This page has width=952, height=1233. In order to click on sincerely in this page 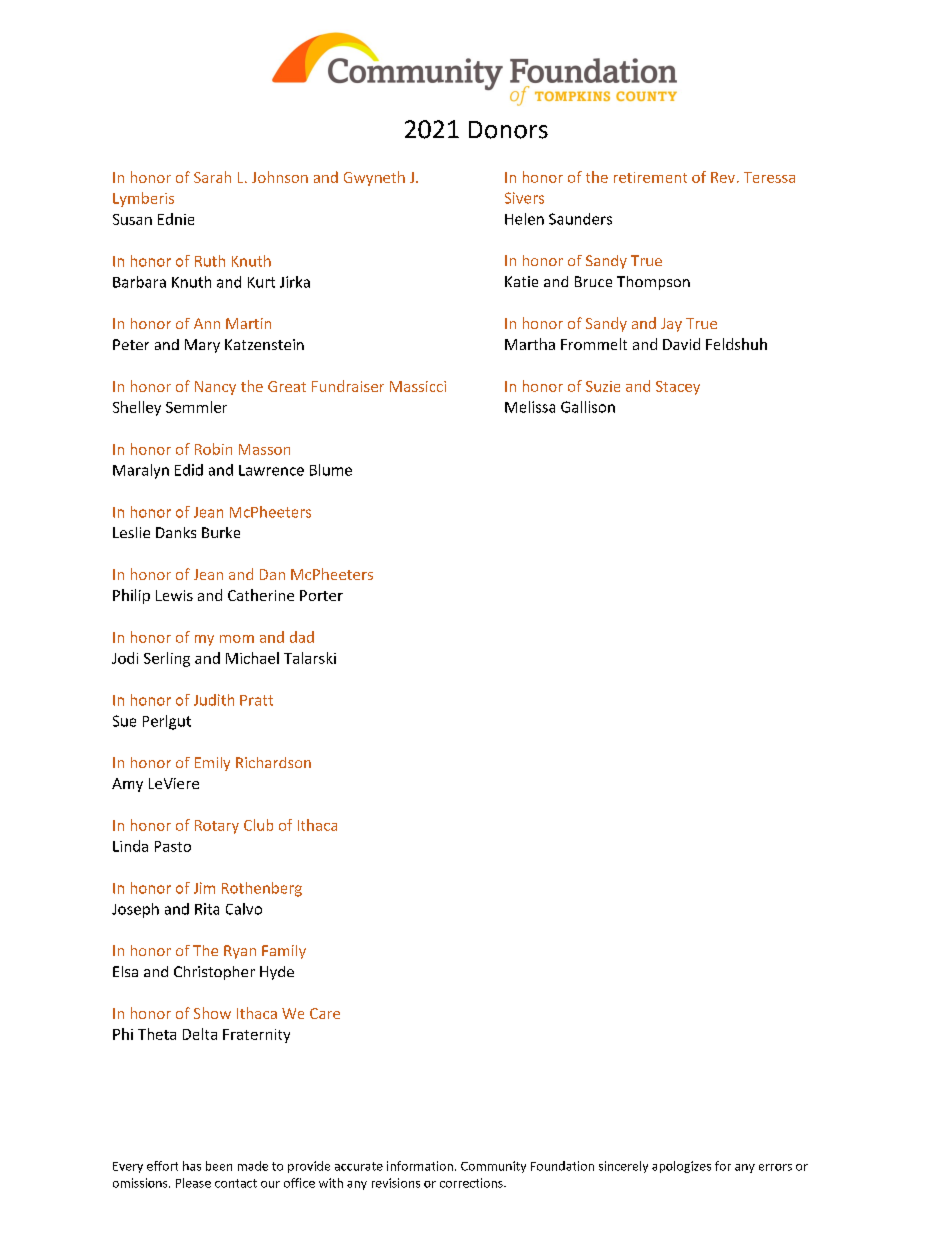, I will do `click(623, 1167)`.
